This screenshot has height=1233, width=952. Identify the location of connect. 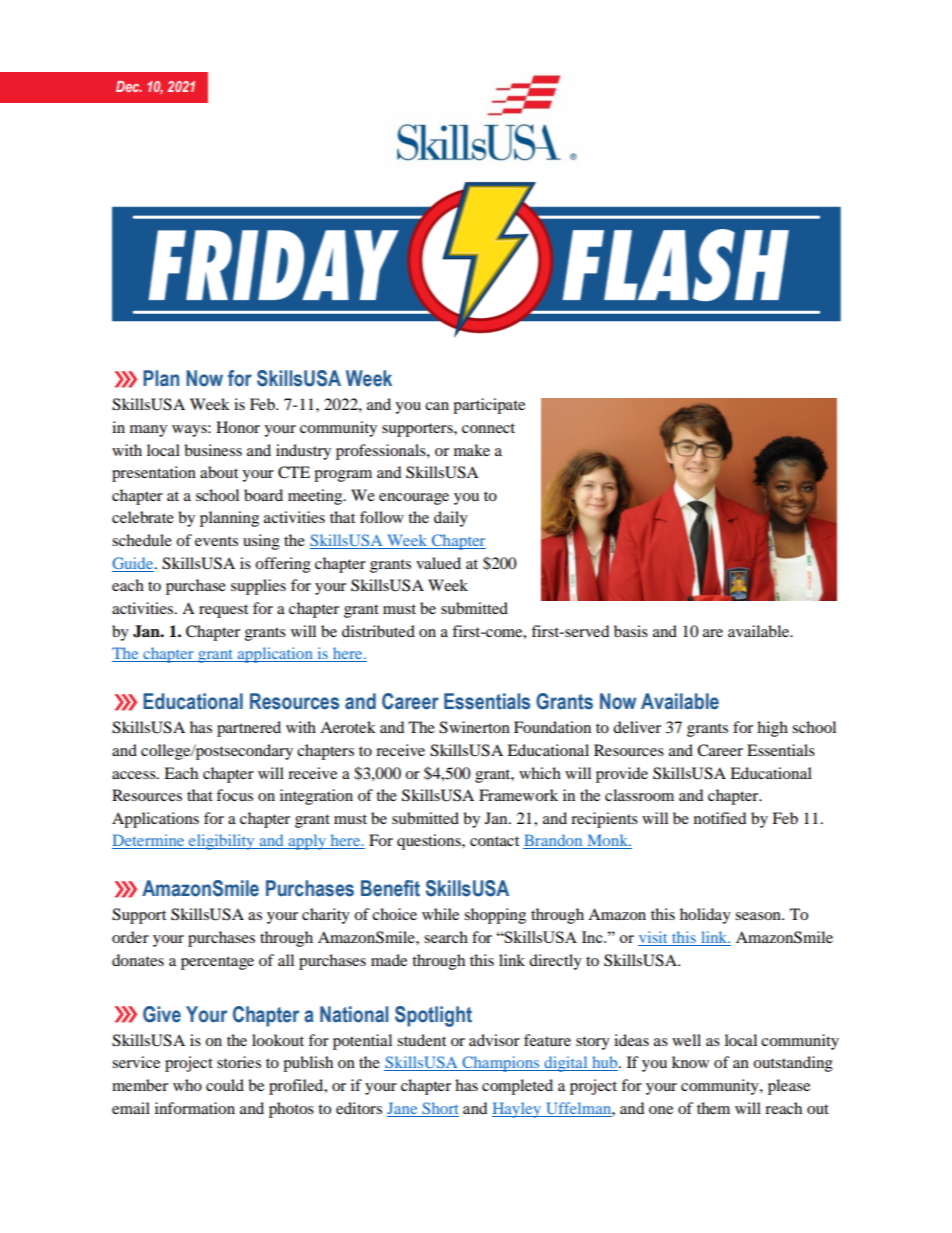
(488, 428).
